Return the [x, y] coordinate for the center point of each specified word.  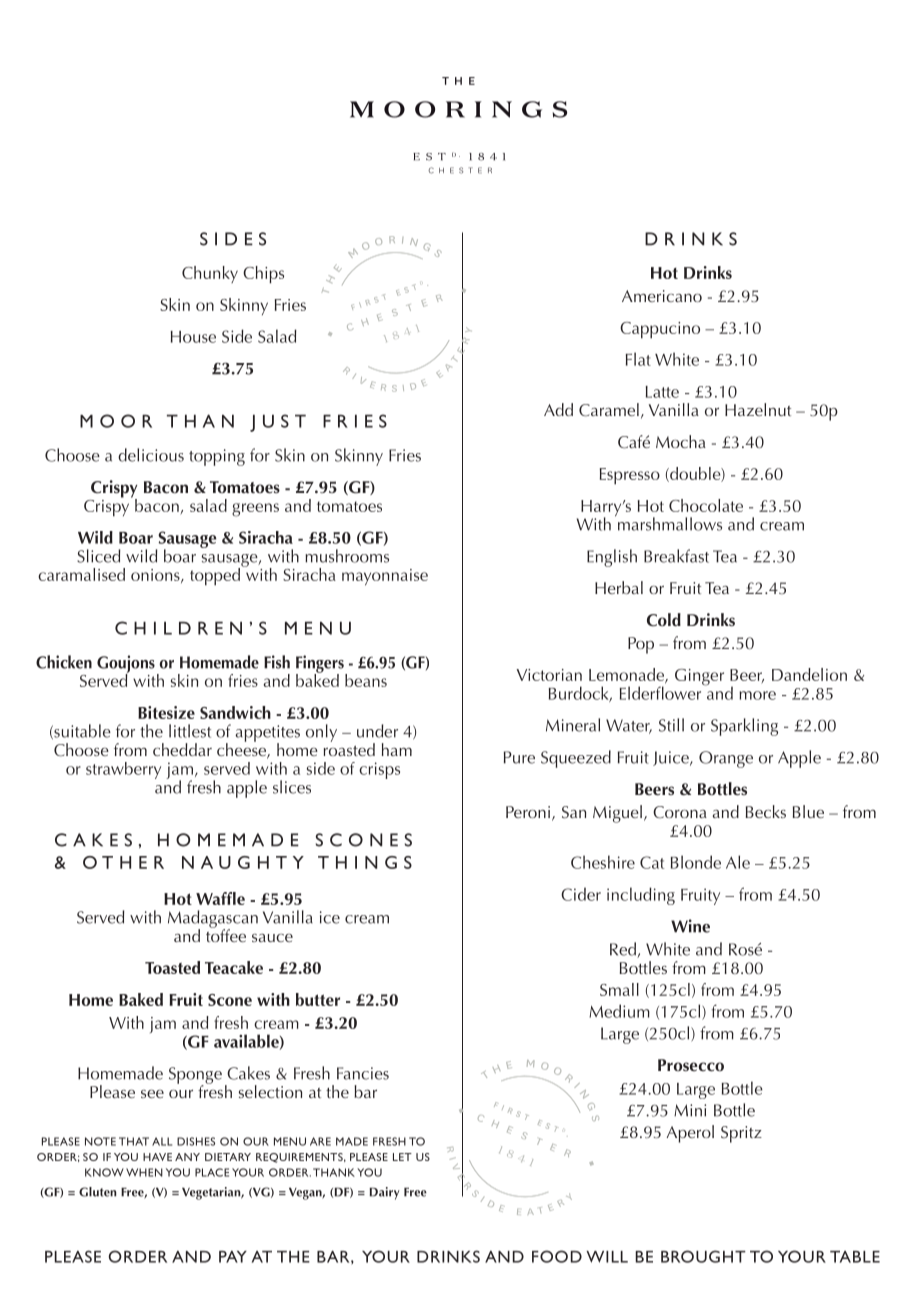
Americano [662, 296]
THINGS [365, 862]
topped [216, 575]
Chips [263, 275]
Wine [690, 926]
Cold [664, 620]
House [193, 337]
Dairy [385, 1193]
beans [366, 680]
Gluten [97, 1192]
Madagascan [213, 920]
